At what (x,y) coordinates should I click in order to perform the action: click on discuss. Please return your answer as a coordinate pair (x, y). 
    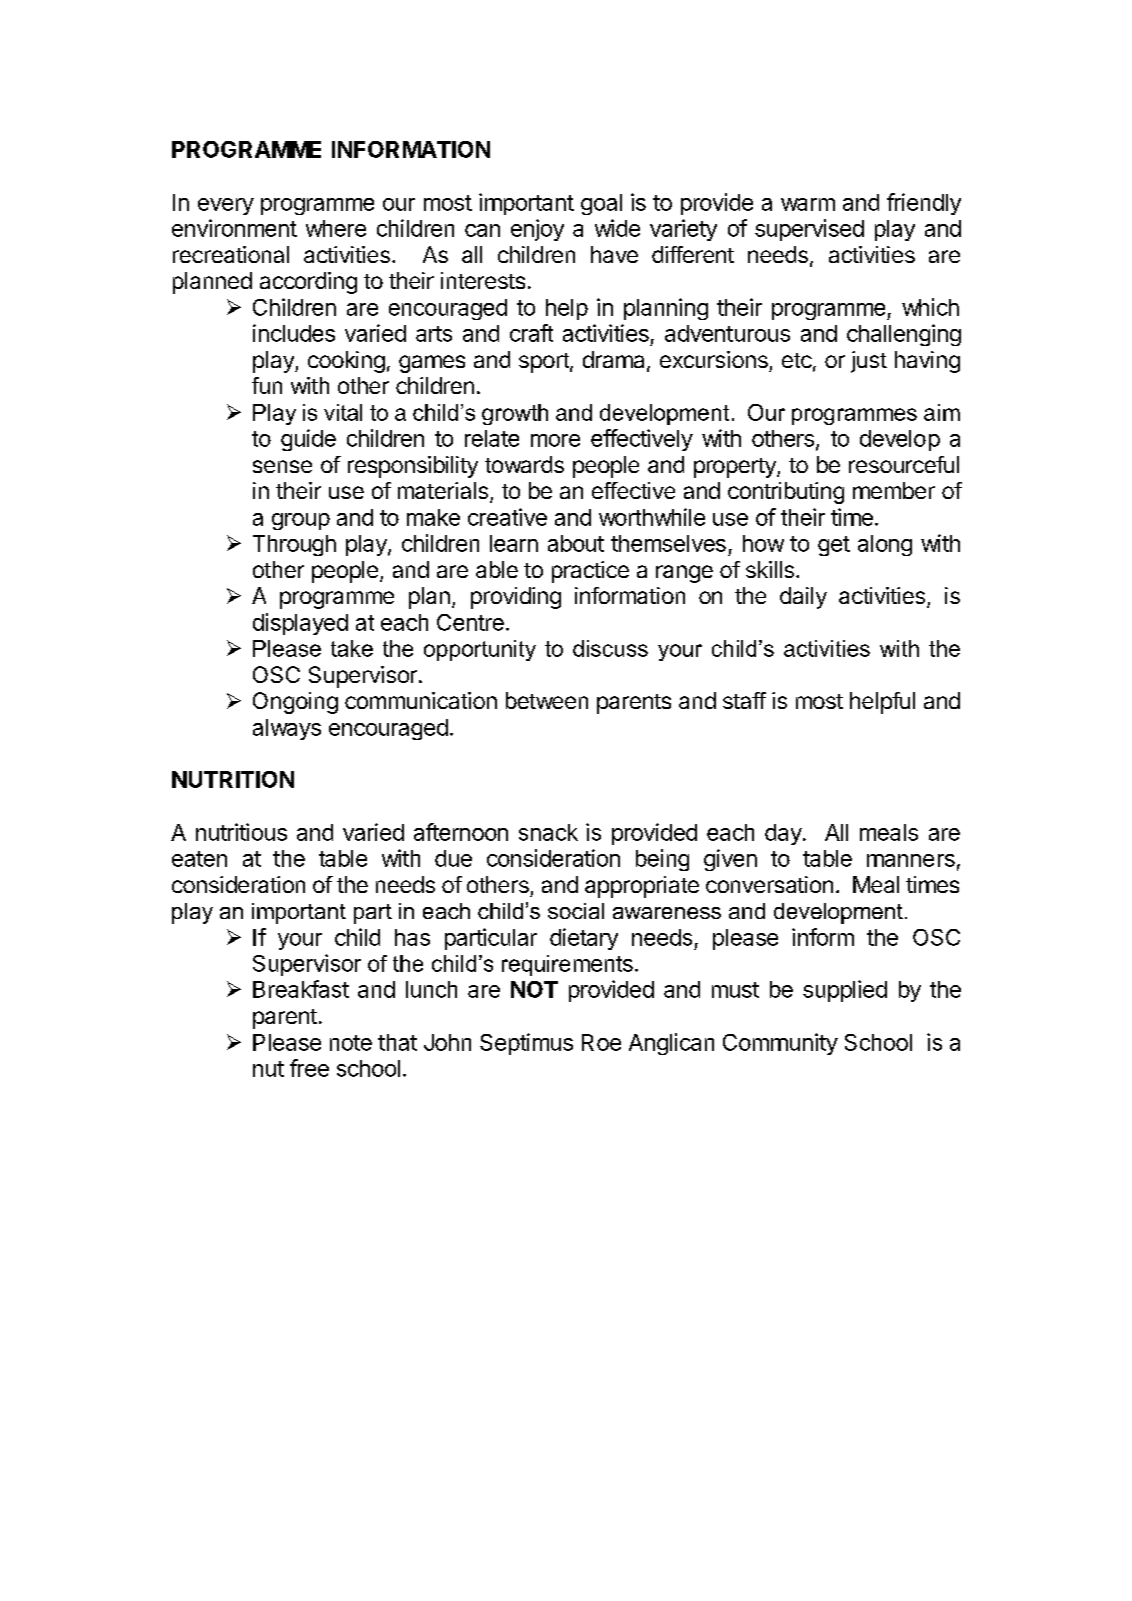
    Looking at the image, I should click on (610, 648).
